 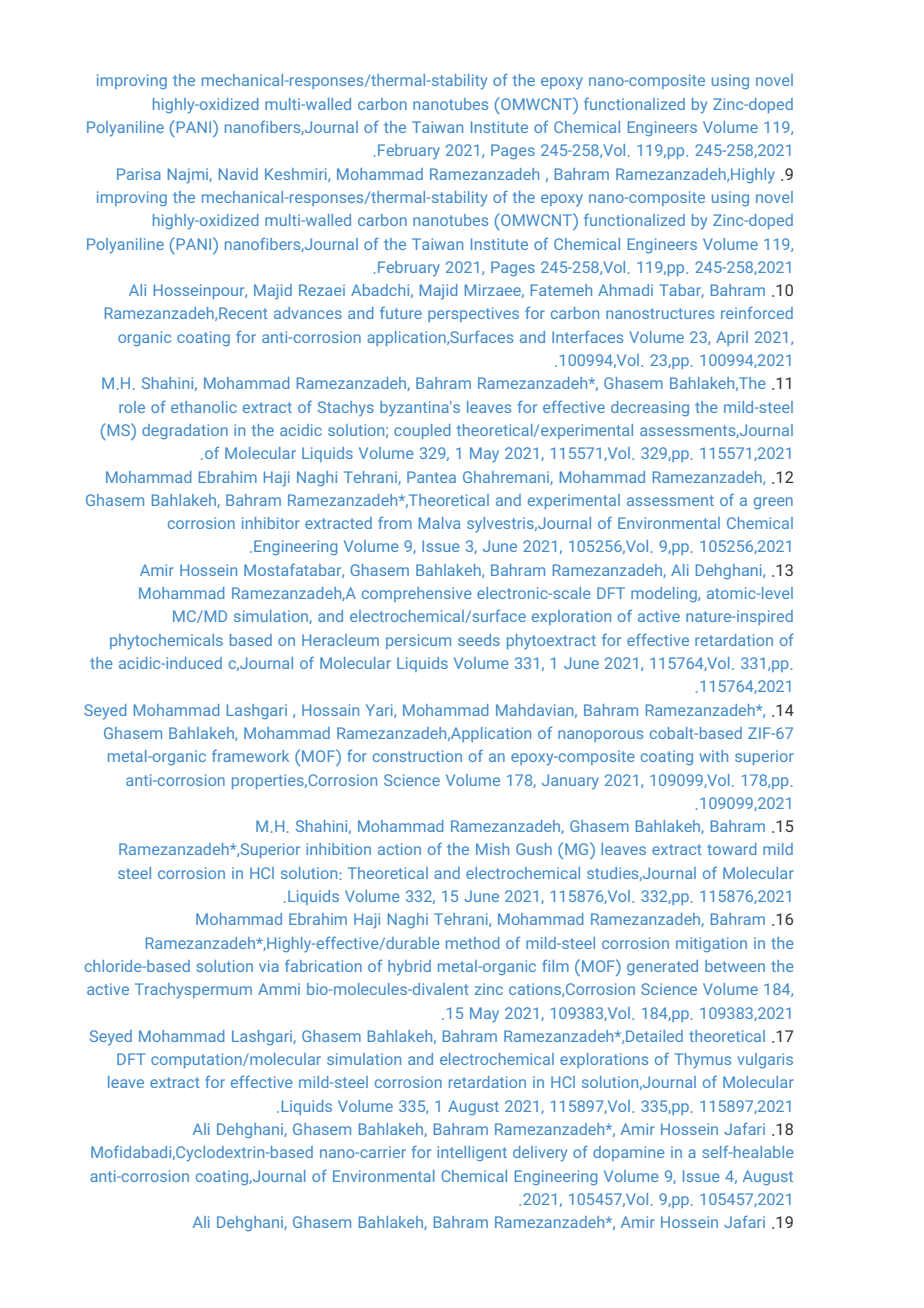 What do you see at coordinates (479, 640) in the screenshot?
I see `seeds` at bounding box center [479, 640].
